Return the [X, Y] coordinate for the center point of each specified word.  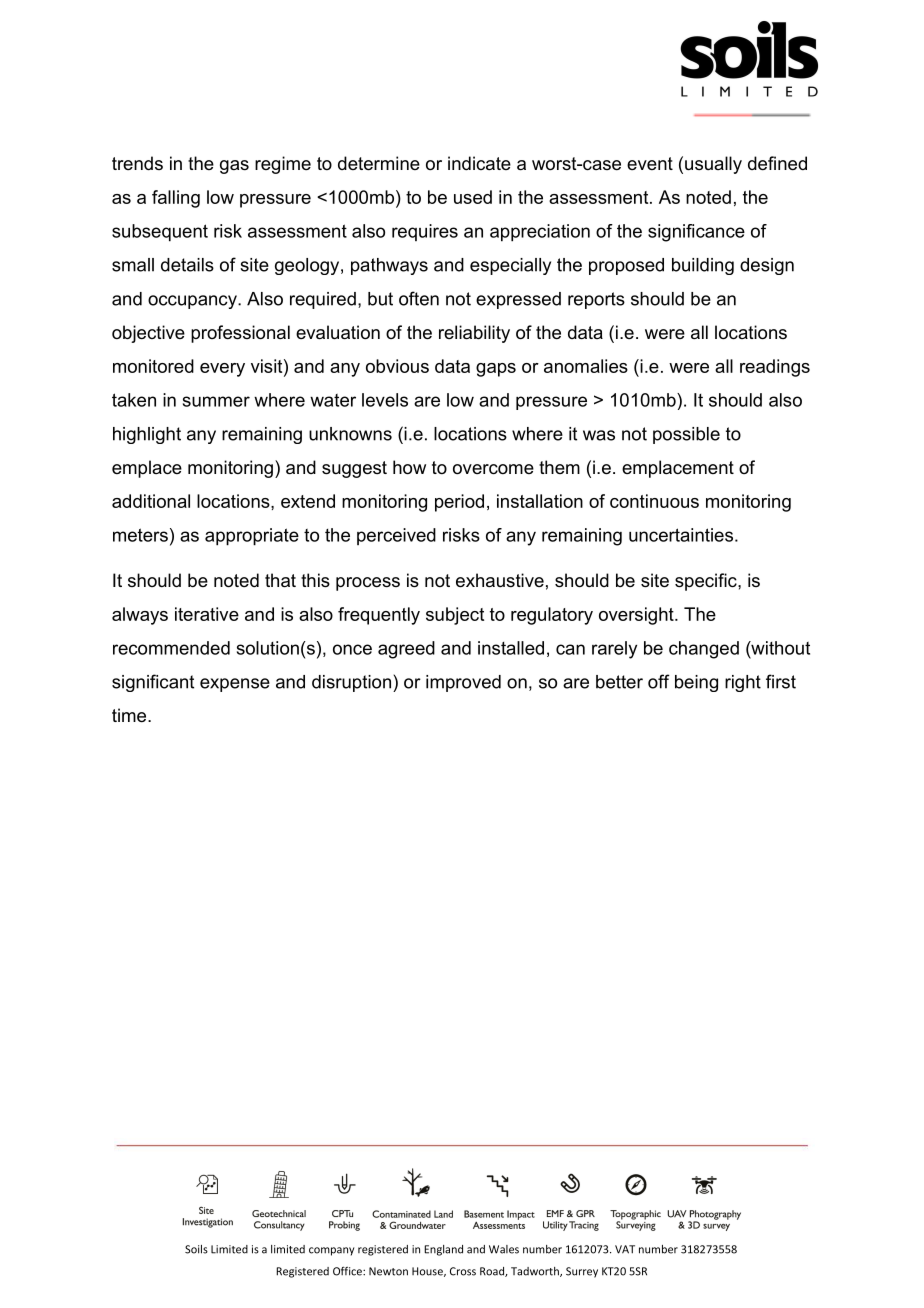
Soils [196, 1249]
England [443, 1250]
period [459, 503]
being [696, 683]
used [473, 197]
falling [176, 199]
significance [696, 233]
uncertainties [681, 535]
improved [463, 683]
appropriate [252, 537]
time [130, 715]
